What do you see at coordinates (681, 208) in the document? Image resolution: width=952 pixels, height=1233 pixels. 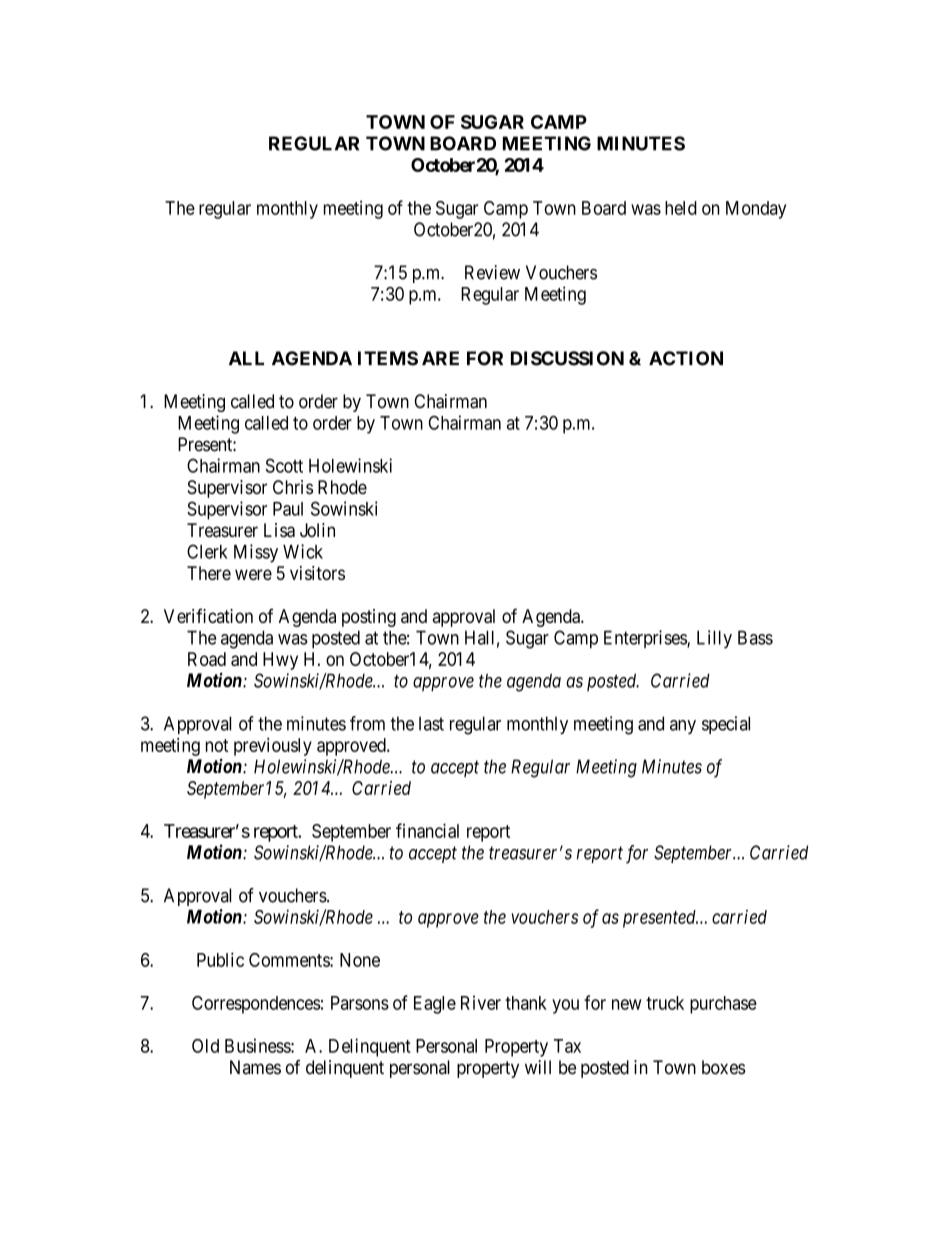 I see `held` at bounding box center [681, 208].
